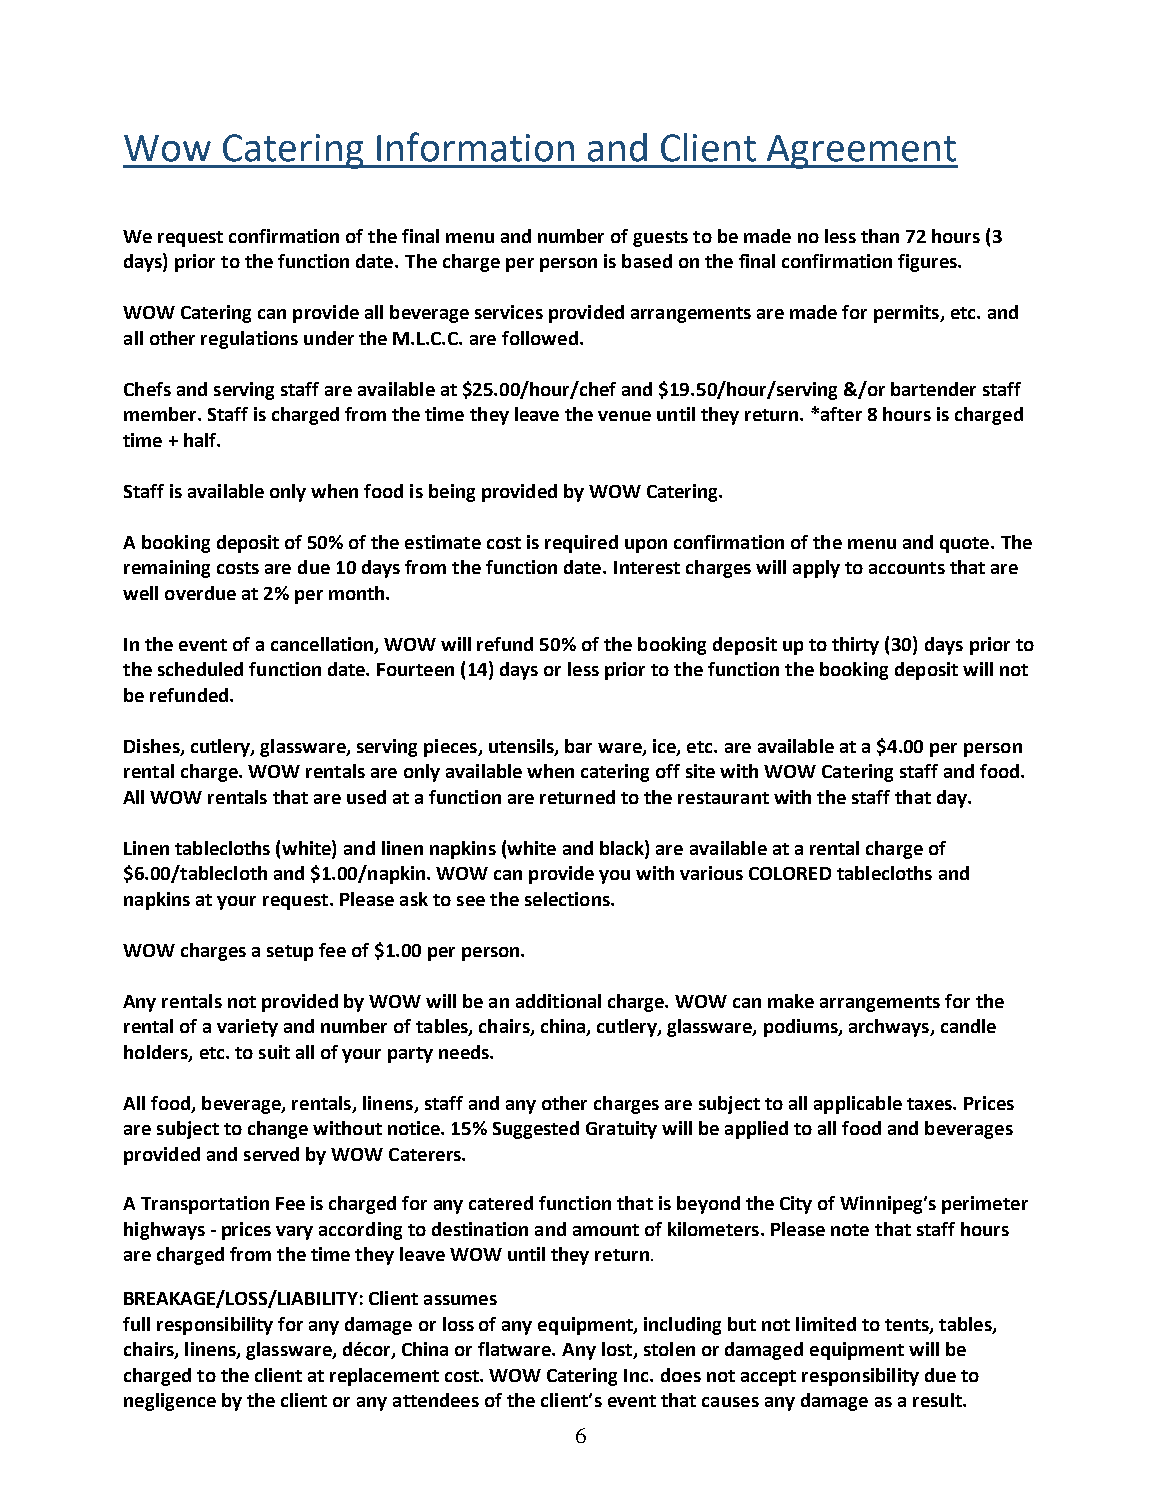 The width and height of the image is (1162, 1504). I want to click on regulations, so click(249, 340).
